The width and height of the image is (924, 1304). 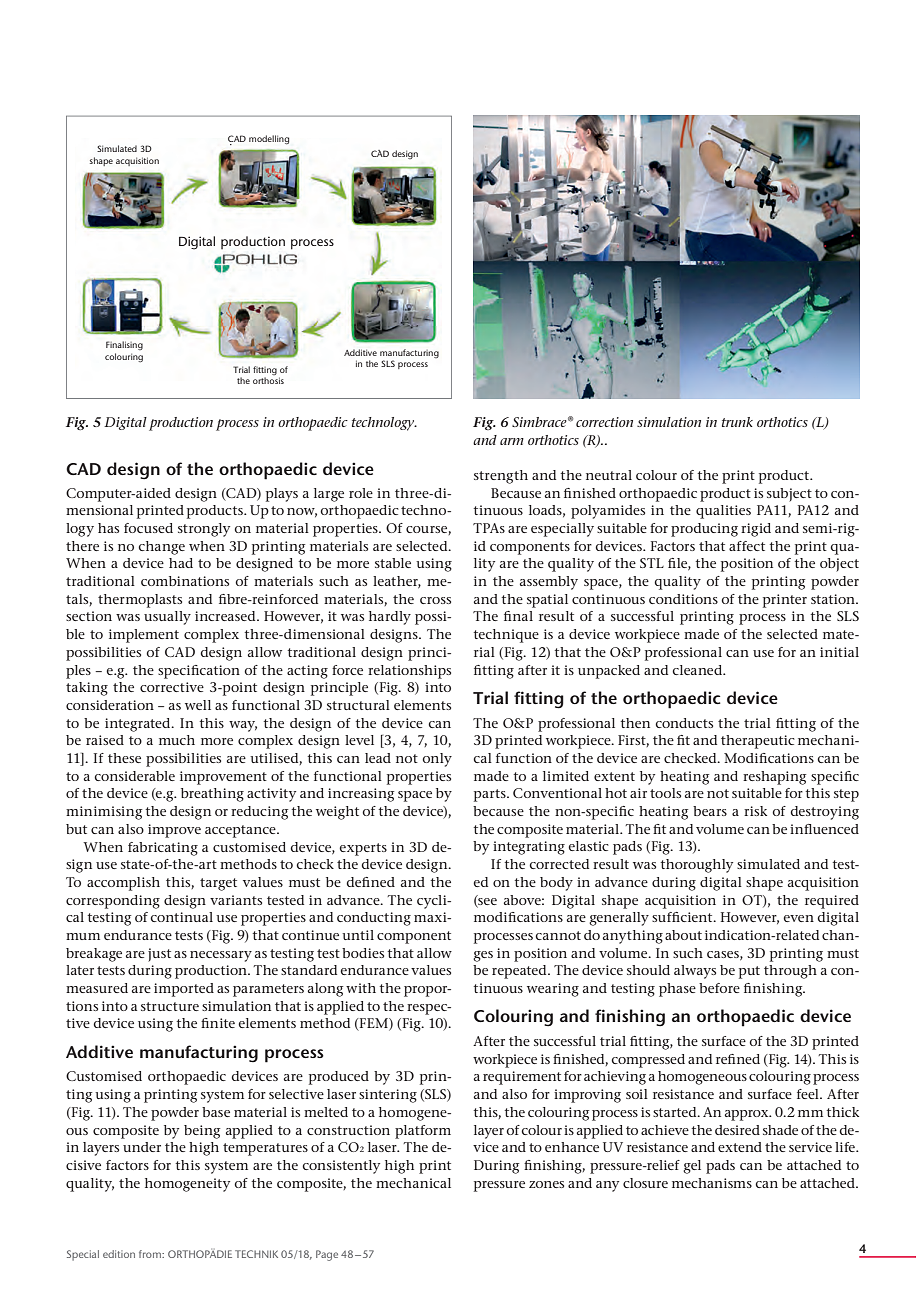 What do you see at coordinates (119, 1254) in the image?
I see `edition` at bounding box center [119, 1254].
